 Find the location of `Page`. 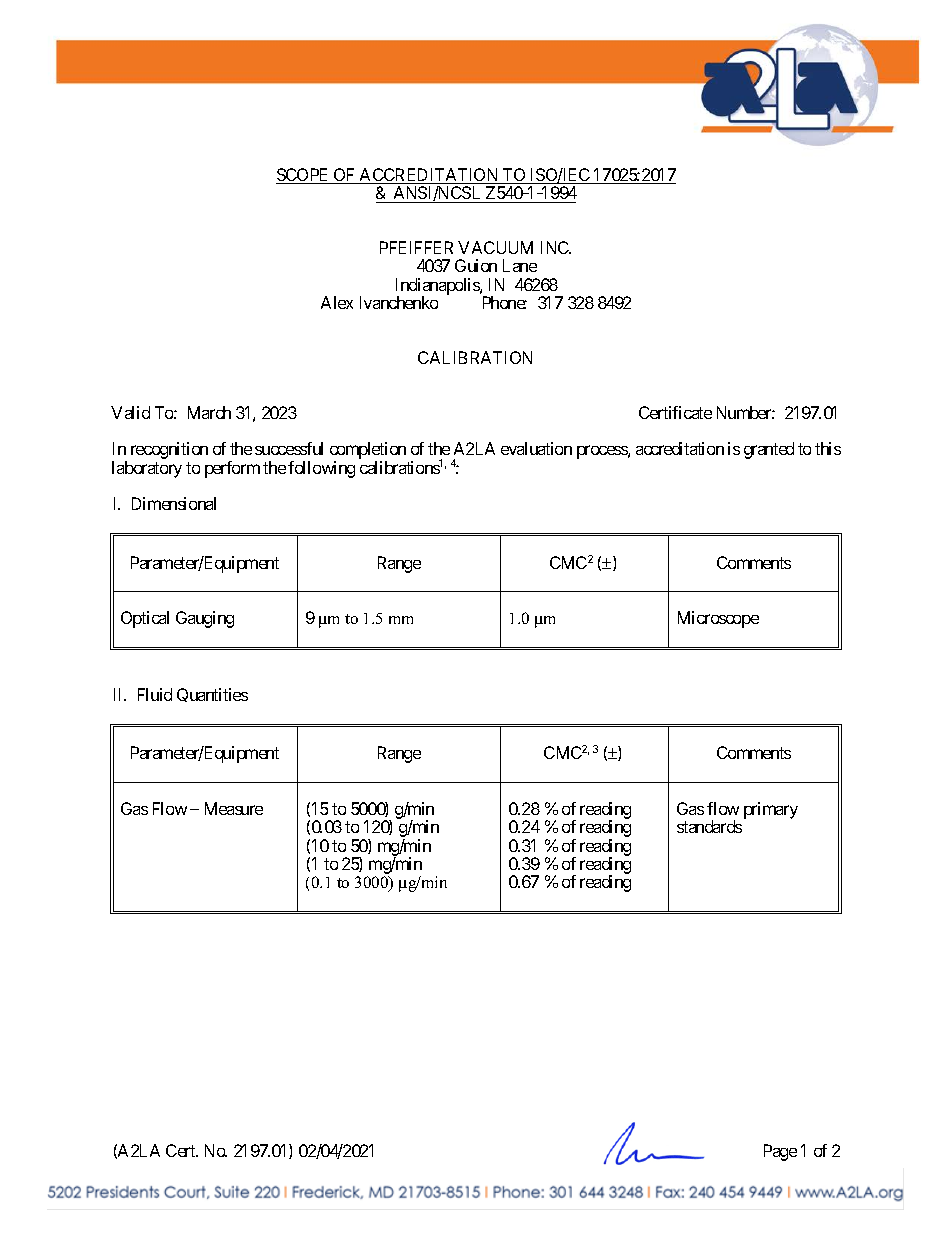

Page is located at coordinates (780, 1152).
